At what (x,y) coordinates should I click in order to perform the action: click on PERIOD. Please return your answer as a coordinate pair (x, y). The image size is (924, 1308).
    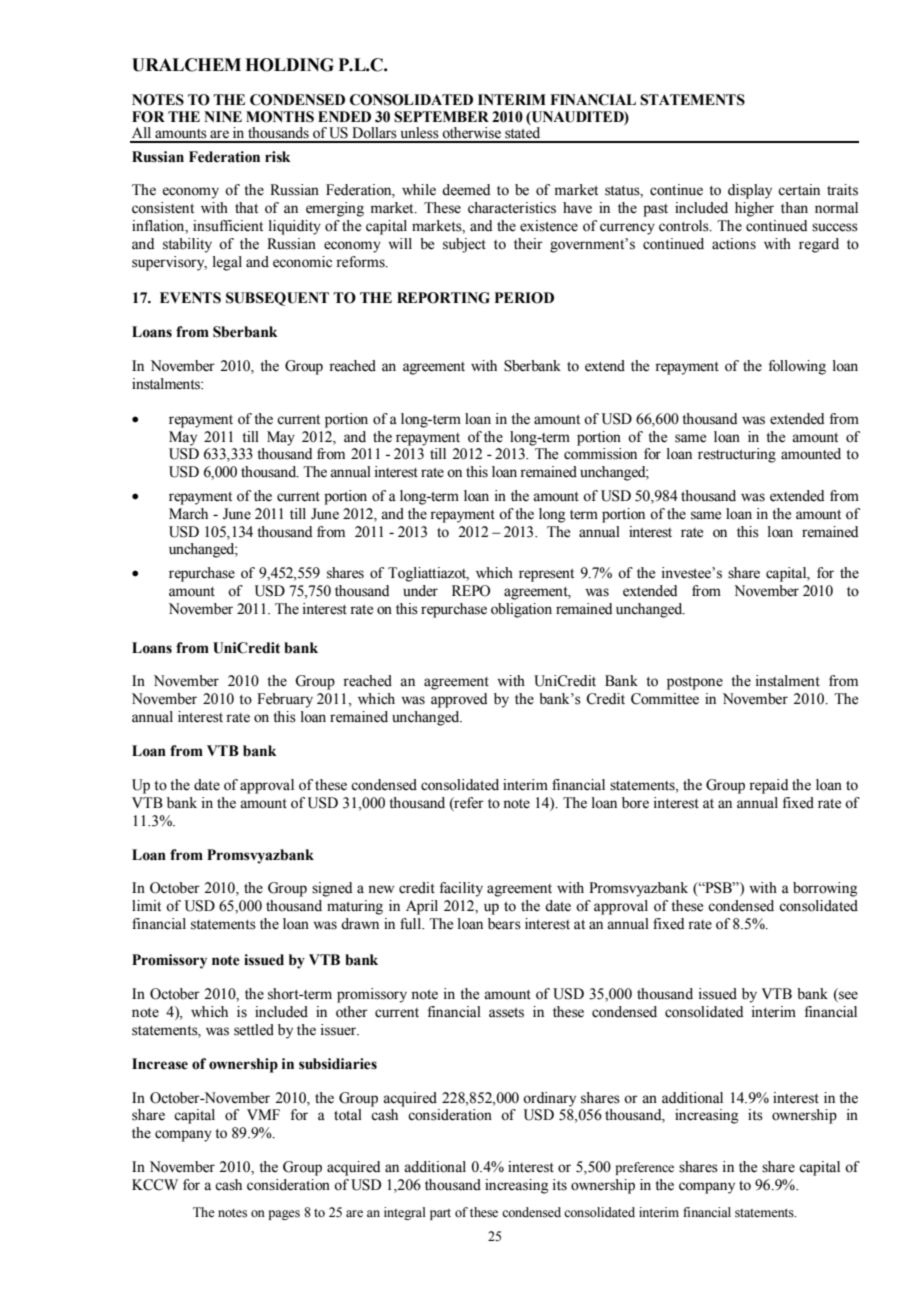
    Looking at the image, I should click on (524, 298).
